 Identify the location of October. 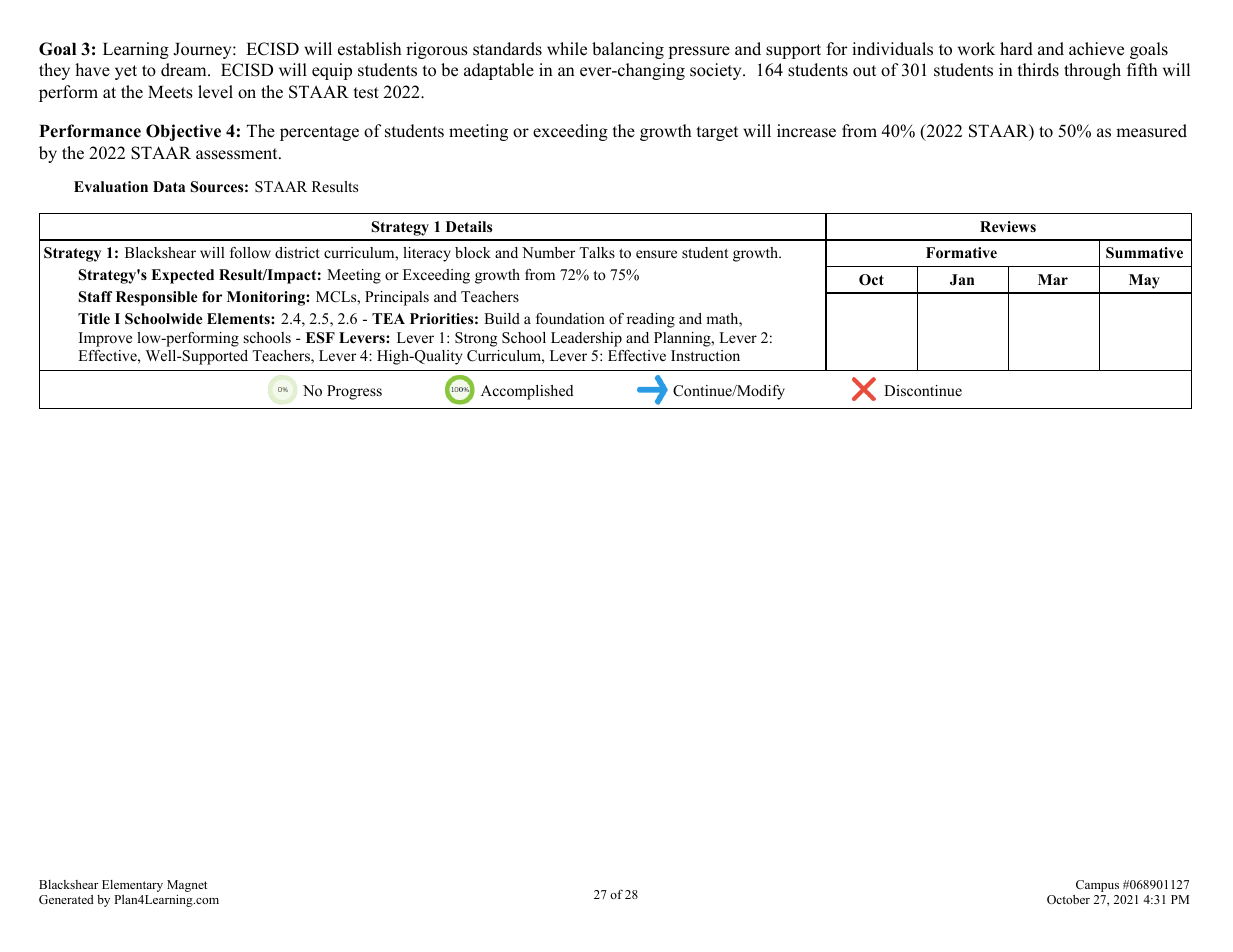
(1068, 899).
